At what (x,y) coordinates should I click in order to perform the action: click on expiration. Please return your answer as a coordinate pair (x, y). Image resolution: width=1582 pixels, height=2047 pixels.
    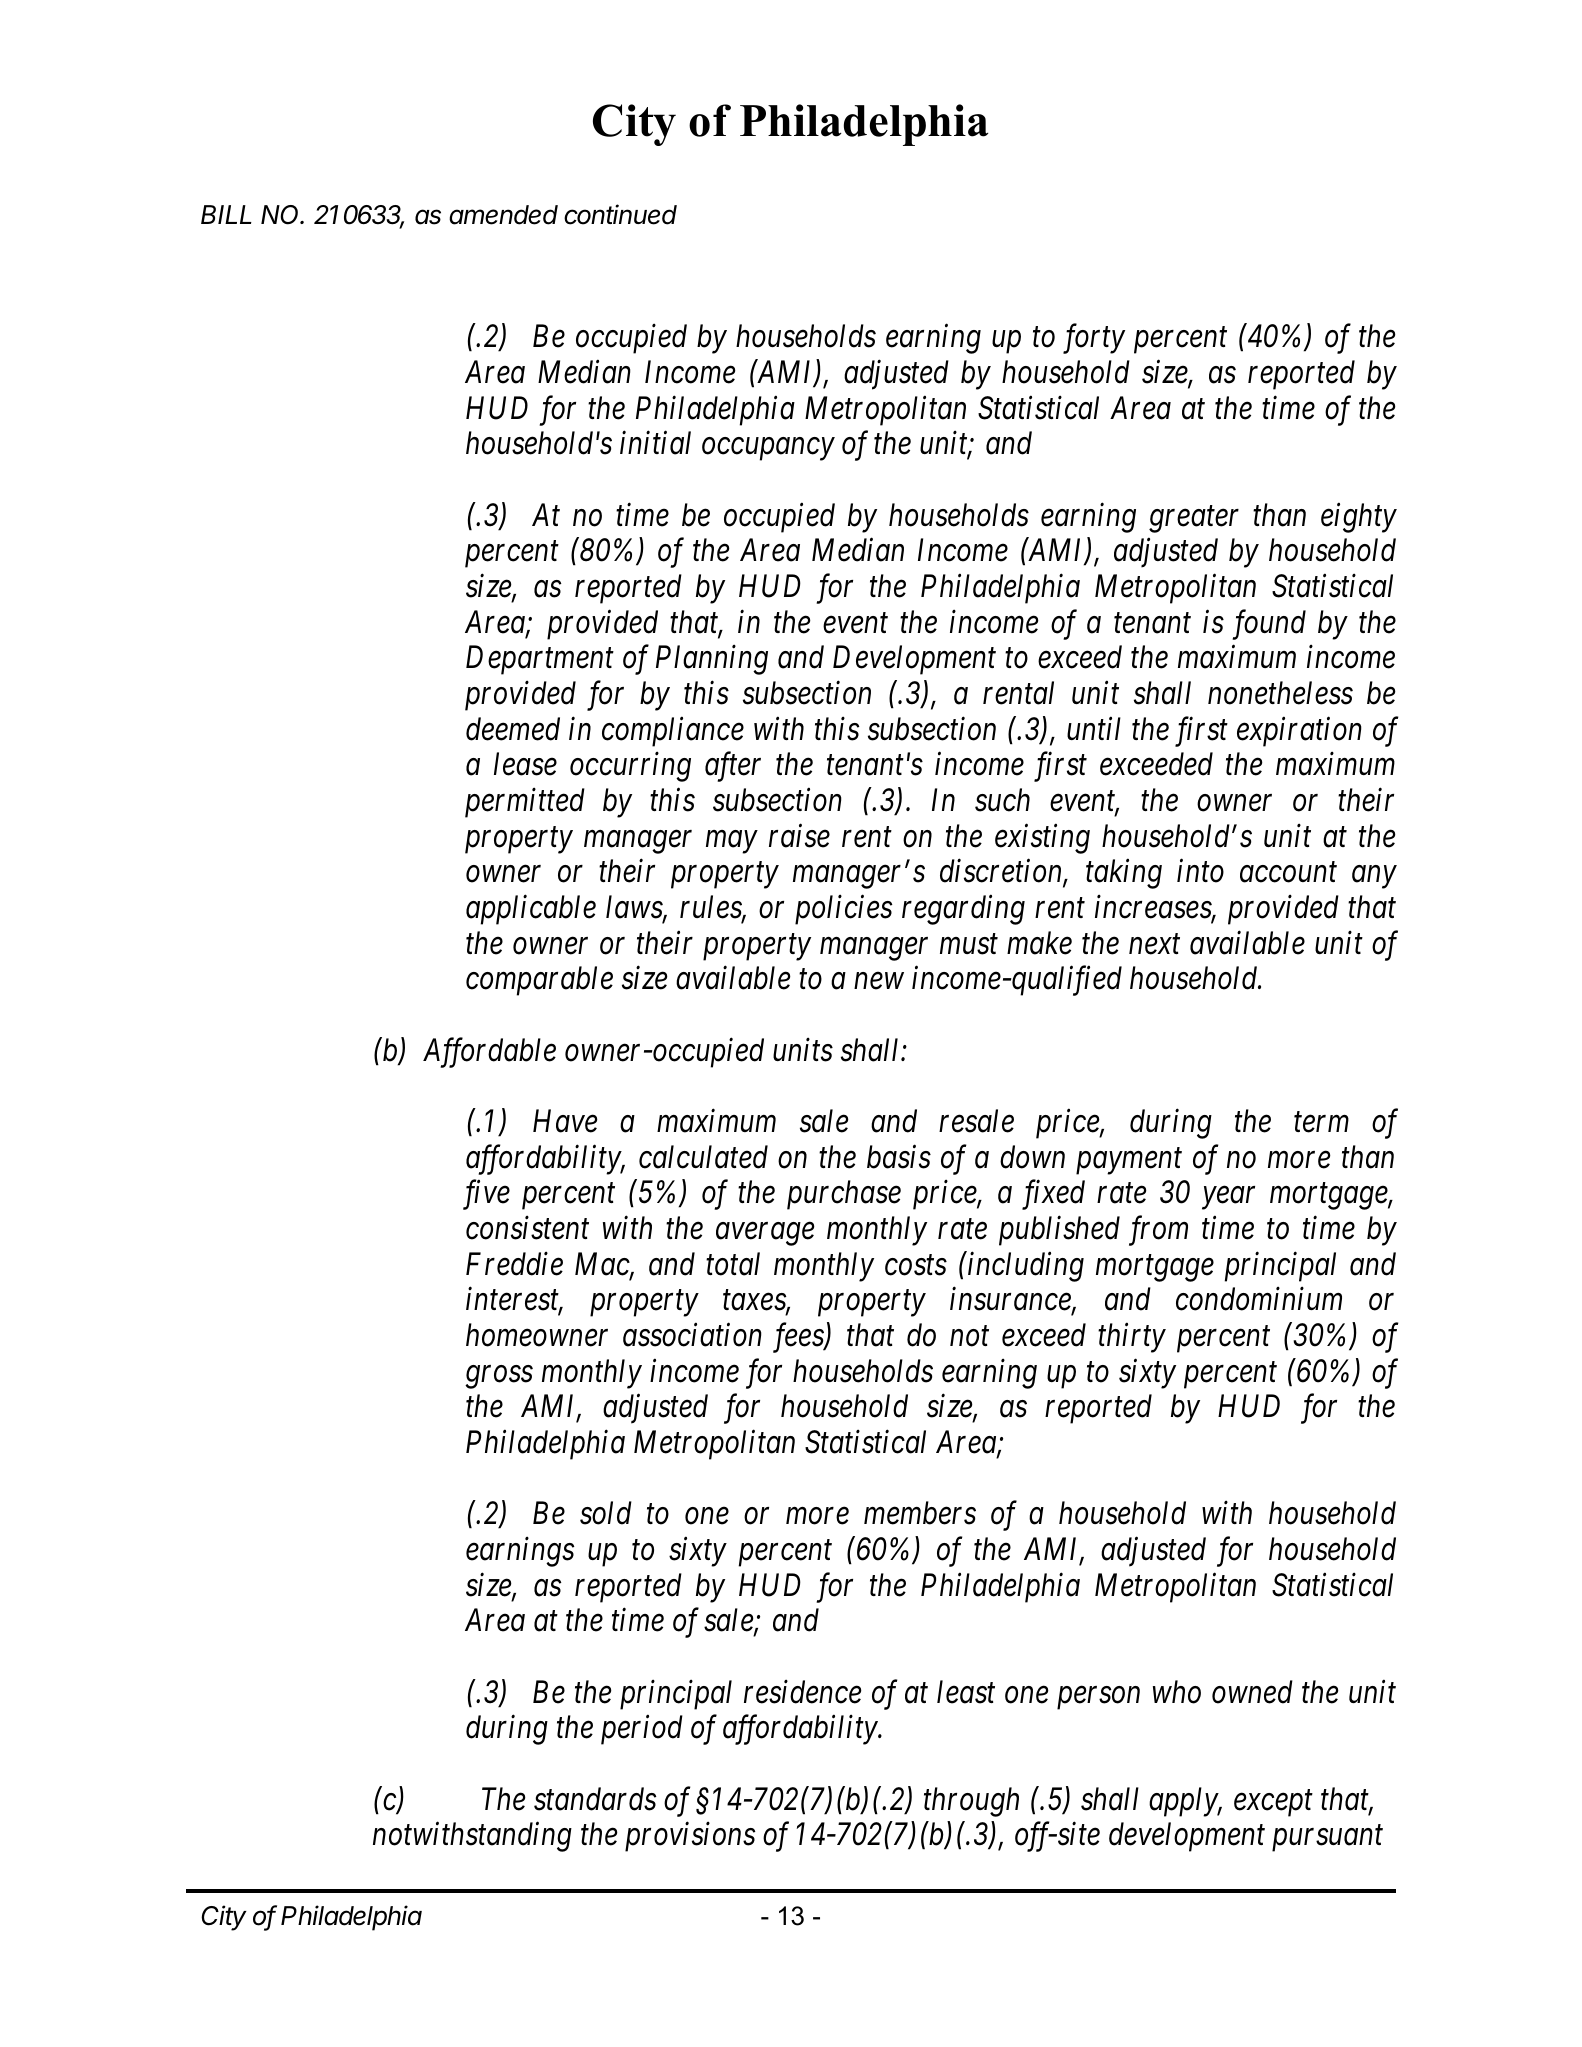
    Looking at the image, I should click on (1299, 732).
